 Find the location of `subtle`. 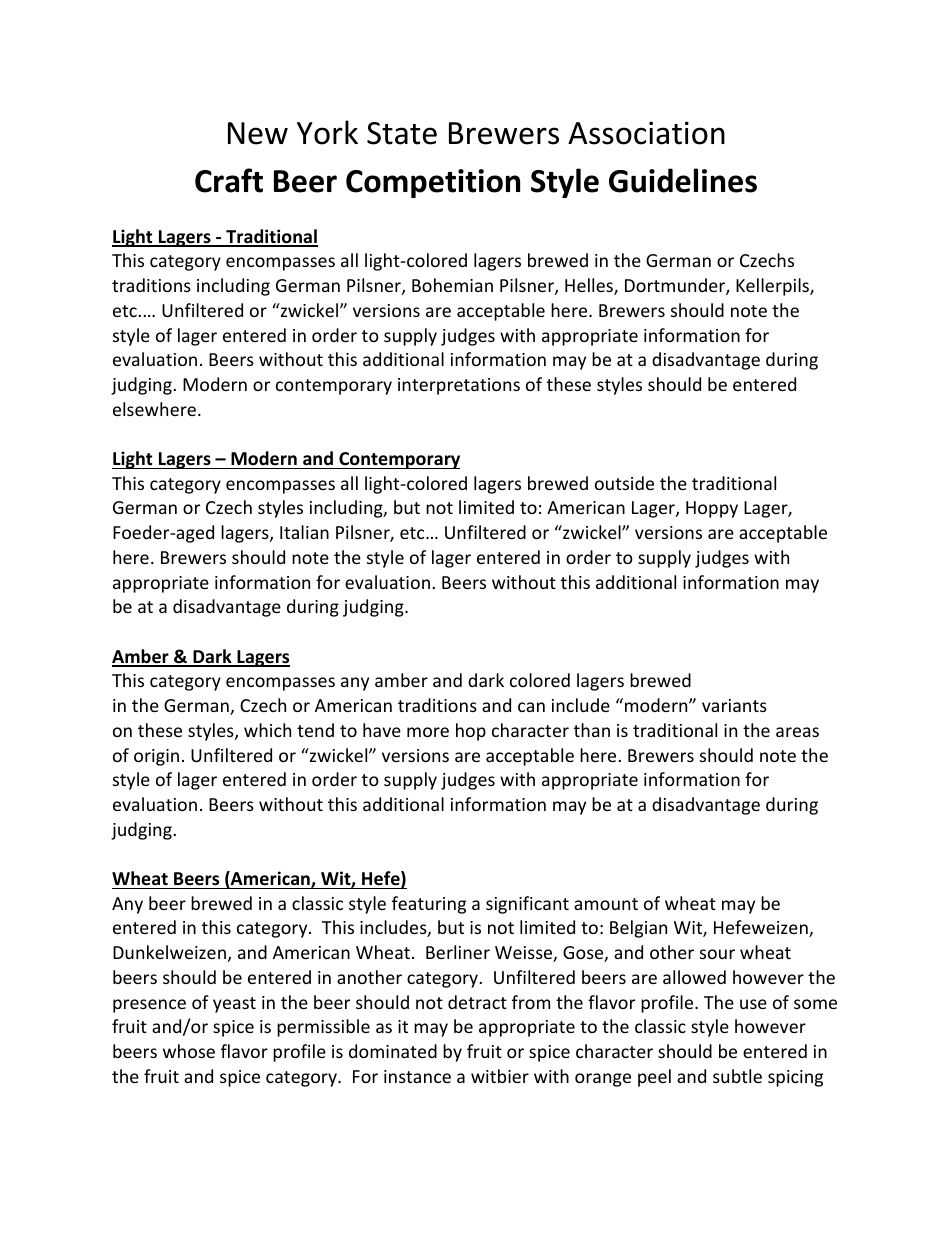

subtle is located at coordinates (737, 1076).
